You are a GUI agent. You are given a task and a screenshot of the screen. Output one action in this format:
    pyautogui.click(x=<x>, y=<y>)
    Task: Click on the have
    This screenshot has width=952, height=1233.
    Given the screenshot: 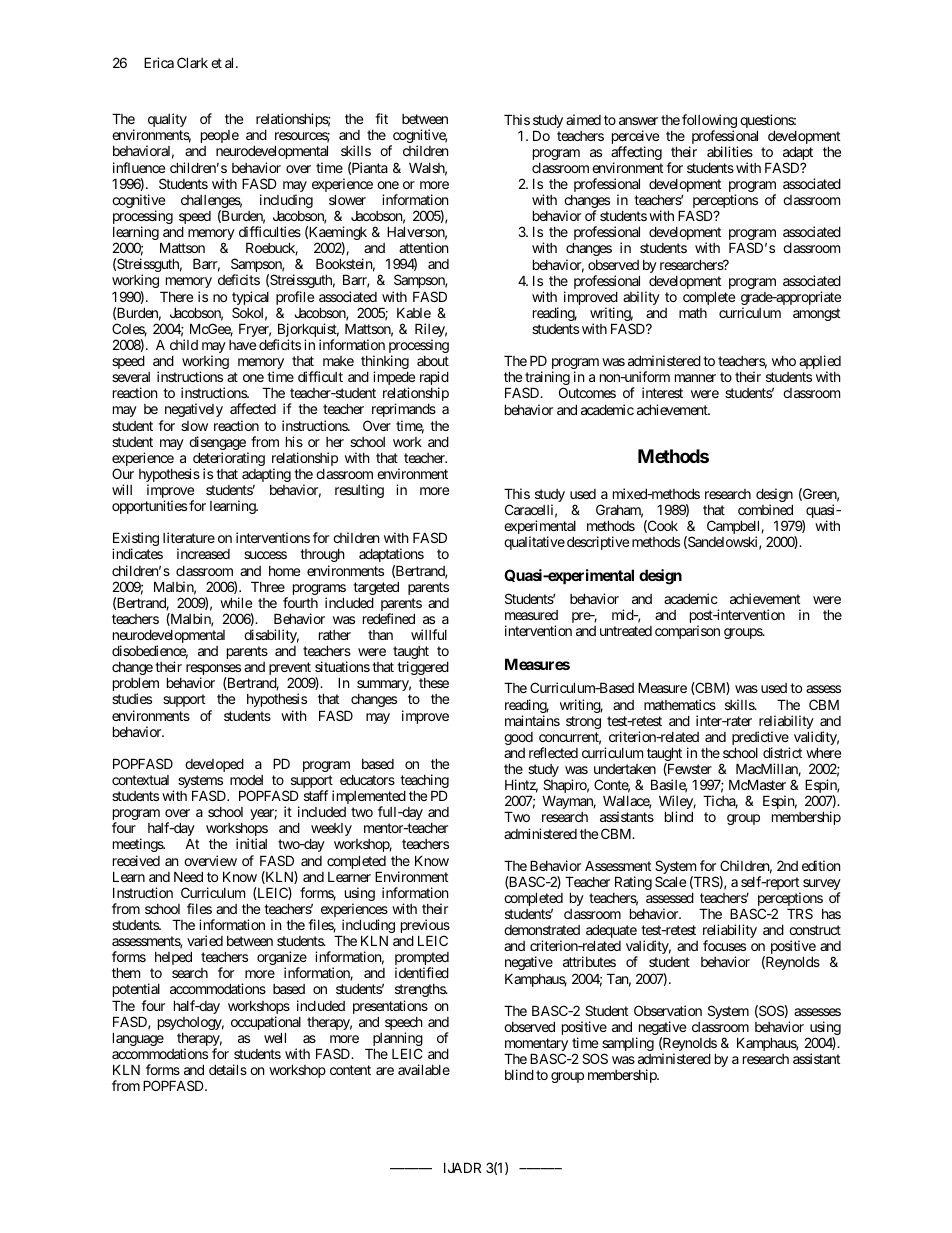 What is the action you would take?
    pyautogui.click(x=242, y=345)
